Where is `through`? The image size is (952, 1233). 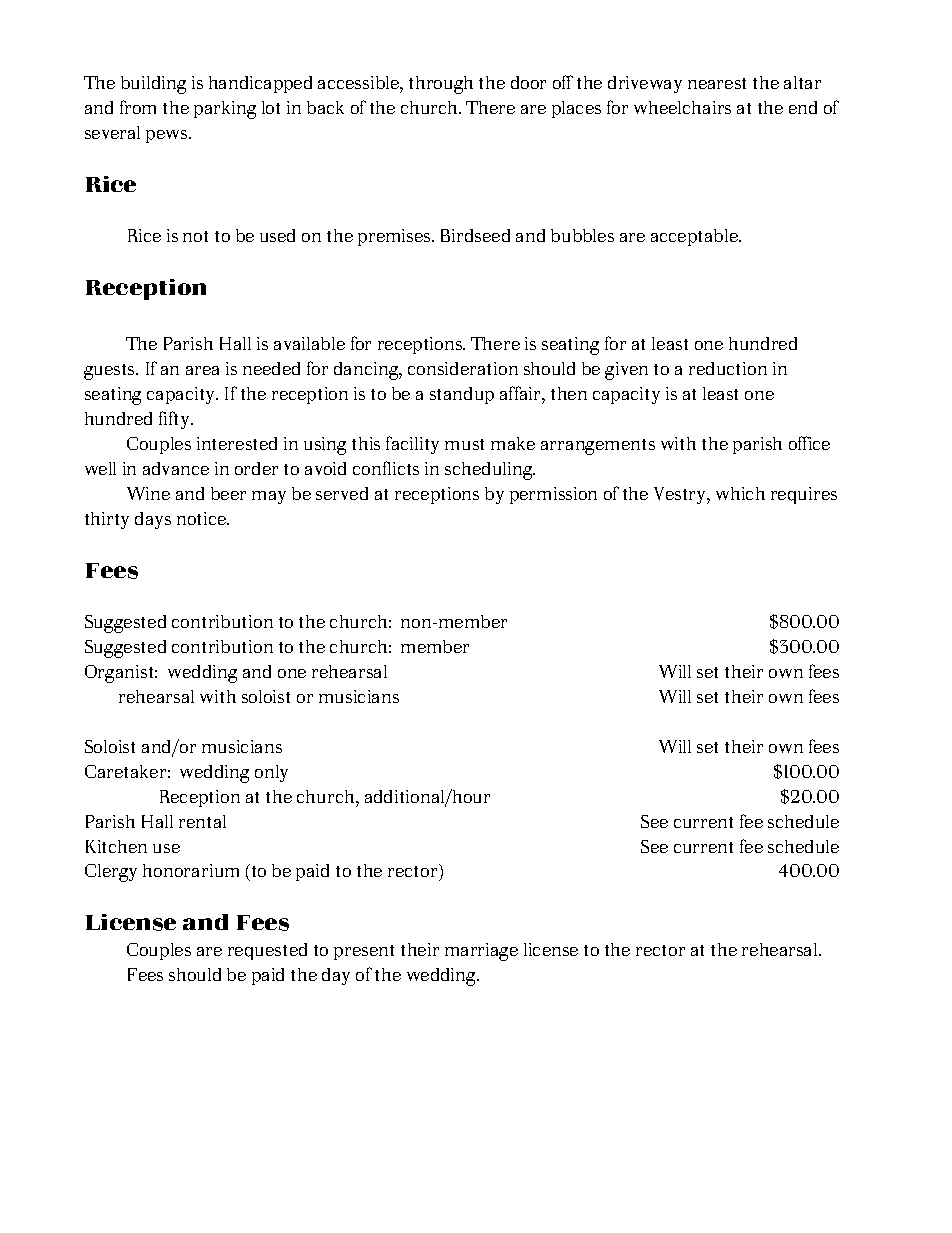 through is located at coordinates (441, 85).
